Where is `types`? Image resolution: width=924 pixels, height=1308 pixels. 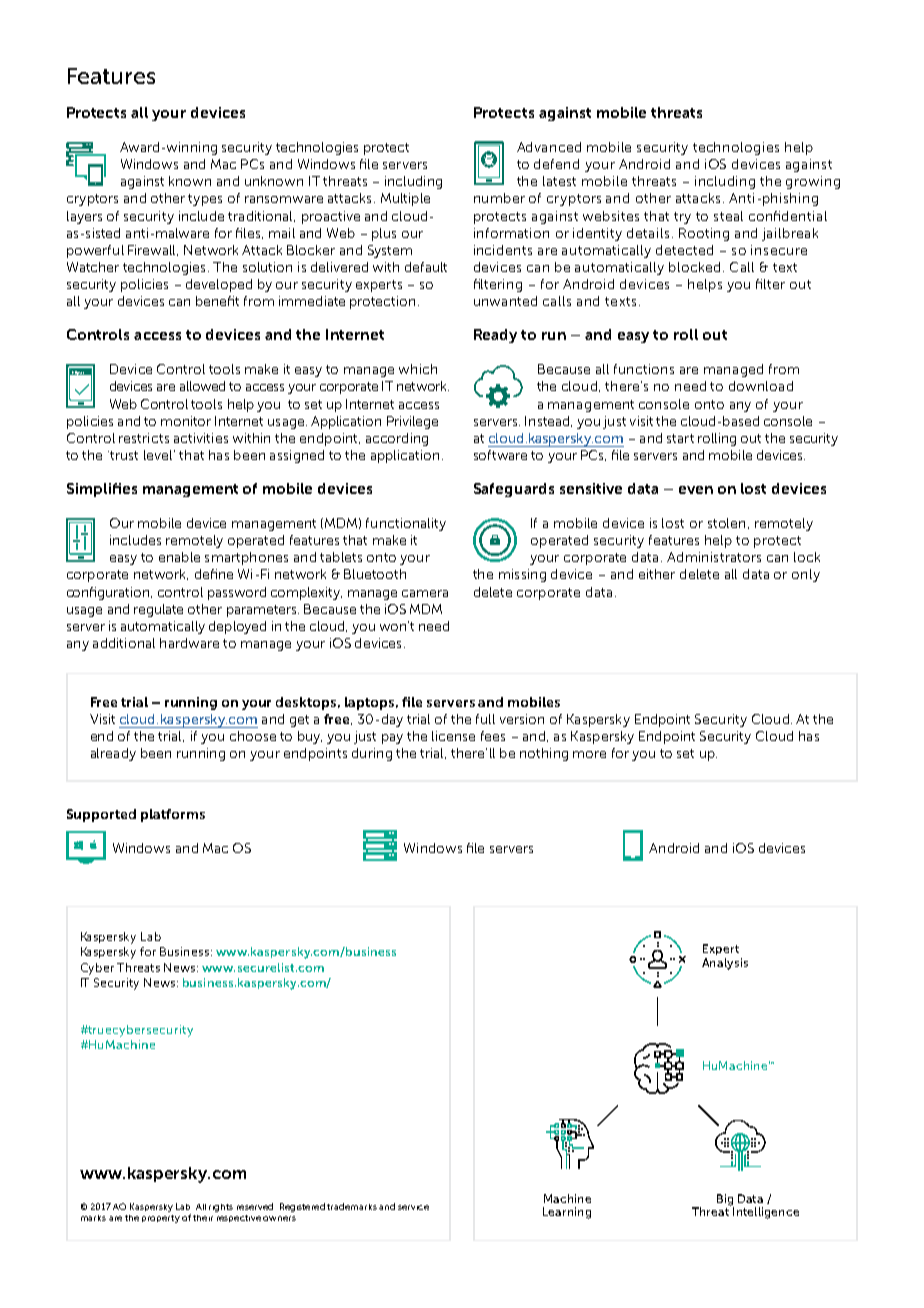
types is located at coordinates (205, 200).
